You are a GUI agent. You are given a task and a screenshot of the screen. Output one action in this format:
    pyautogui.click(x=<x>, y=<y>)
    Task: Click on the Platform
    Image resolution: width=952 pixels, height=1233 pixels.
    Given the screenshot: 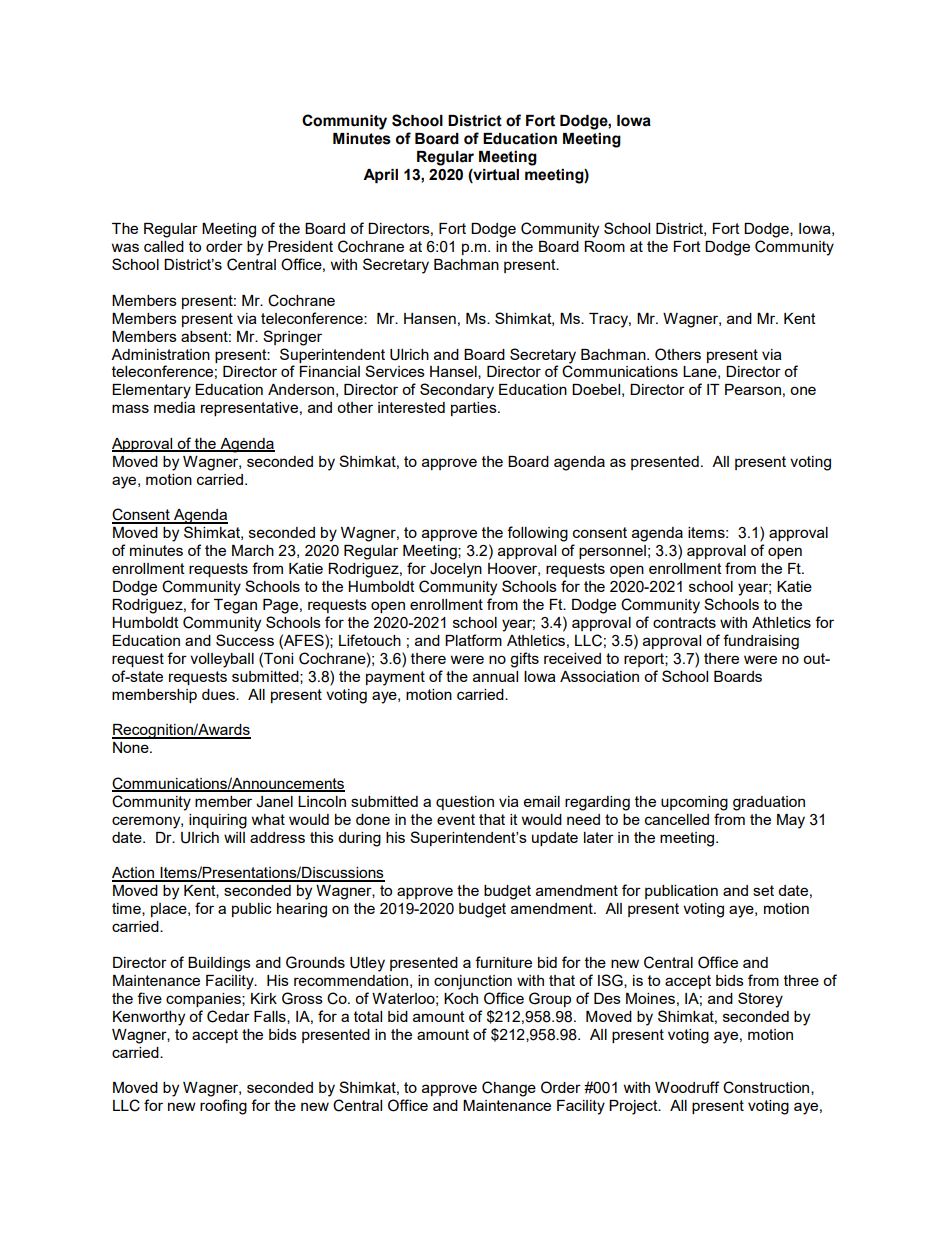 What is the action you would take?
    pyautogui.click(x=473, y=640)
